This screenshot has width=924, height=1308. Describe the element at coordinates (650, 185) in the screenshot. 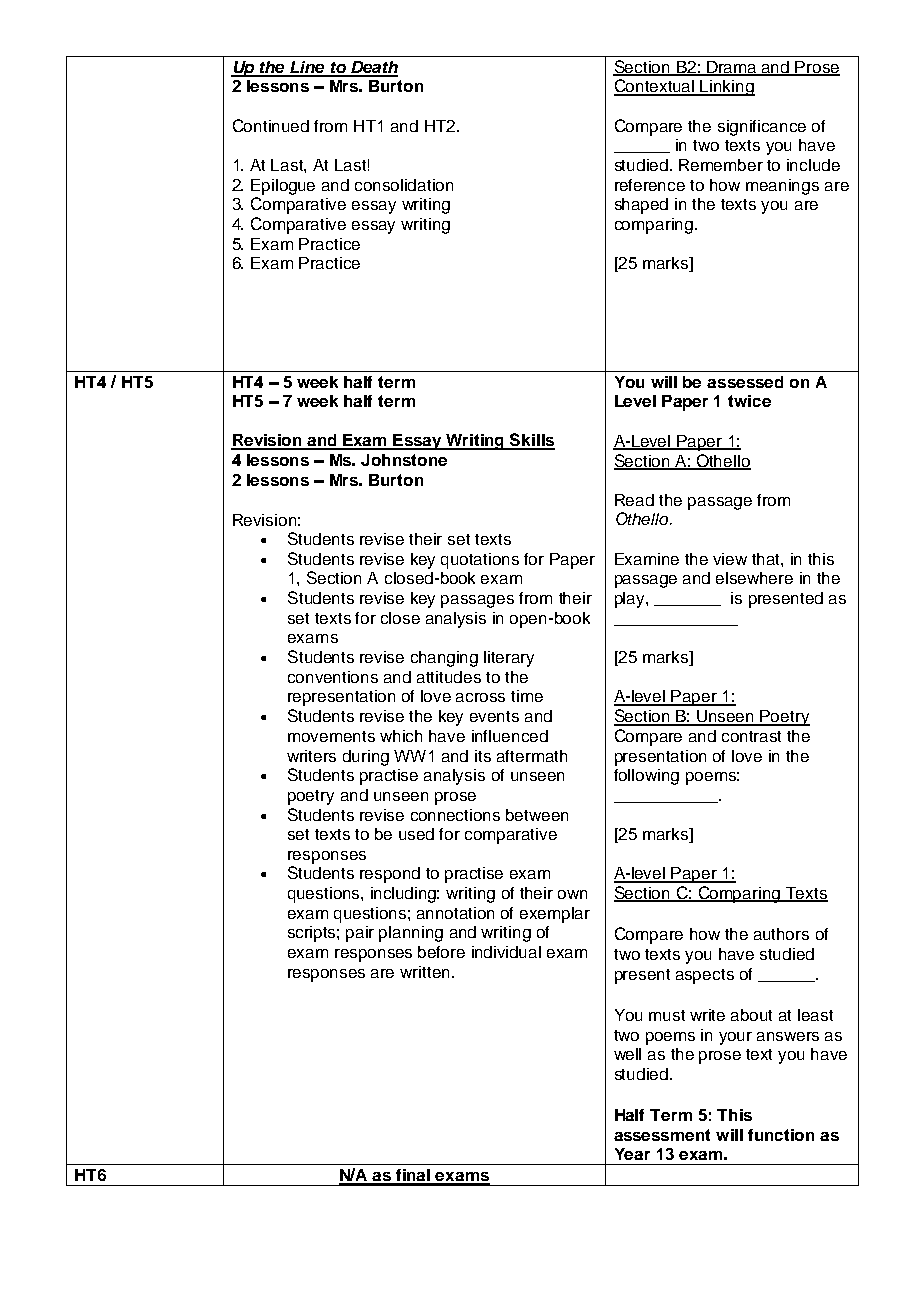

I see `reference` at that location.
